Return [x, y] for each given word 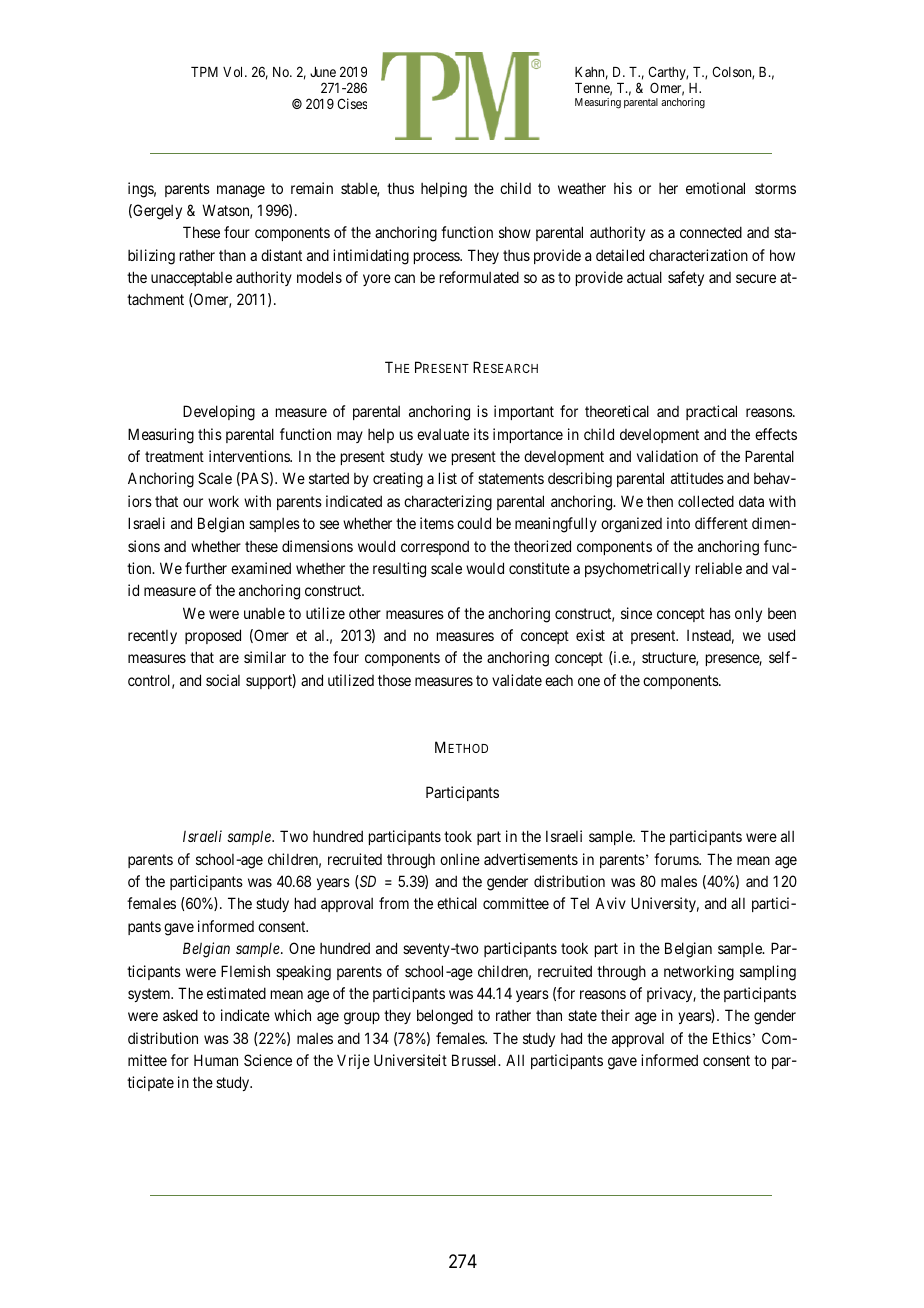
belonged [445, 1017]
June [323, 72]
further [206, 568]
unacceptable [191, 279]
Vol [234, 72]
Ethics [732, 1038]
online [460, 859]
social [223, 680]
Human [216, 1060]
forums [677, 859]
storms [775, 188]
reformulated [479, 277]
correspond [435, 547]
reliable [719, 568]
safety [686, 278]
